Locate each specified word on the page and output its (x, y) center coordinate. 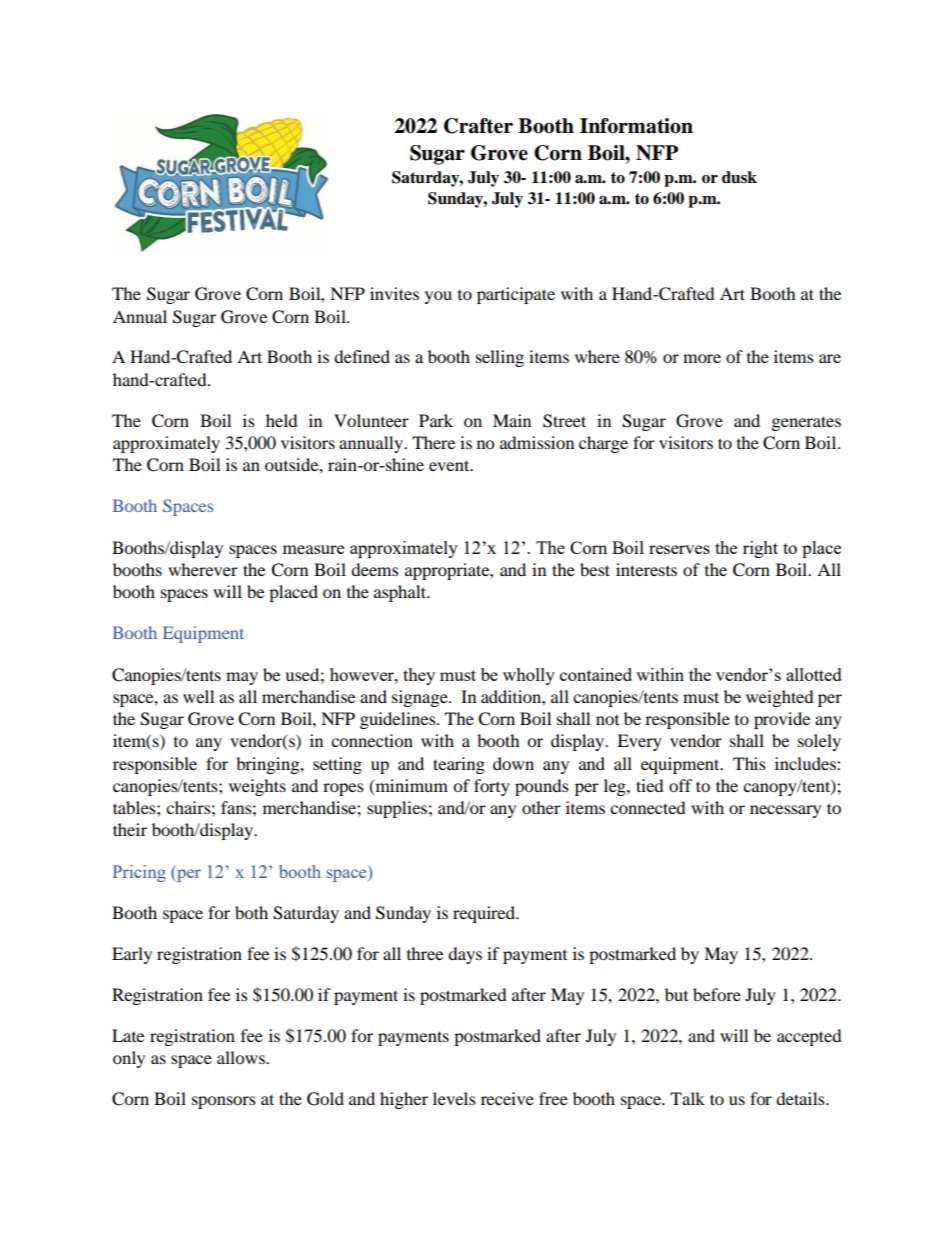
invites (394, 293)
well (198, 696)
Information (636, 126)
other (541, 807)
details (801, 1098)
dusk (739, 177)
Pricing (139, 873)
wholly (529, 676)
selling (500, 358)
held (282, 420)
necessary (785, 811)
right (760, 549)
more (702, 358)
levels (454, 1098)
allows (242, 1057)
